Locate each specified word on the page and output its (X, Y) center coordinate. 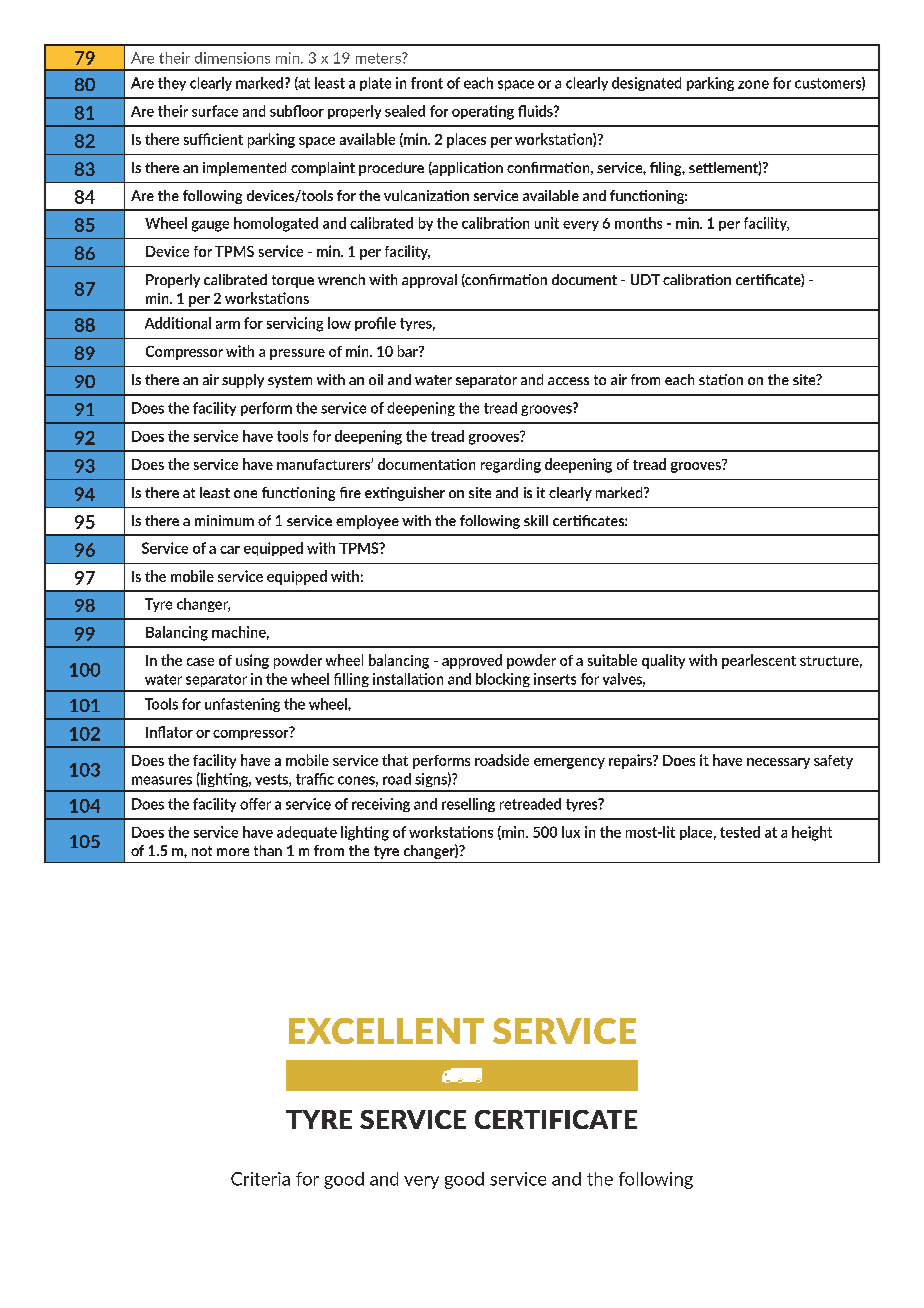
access (568, 381)
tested (740, 832)
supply (243, 381)
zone (753, 84)
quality (663, 661)
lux (571, 832)
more (233, 852)
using (252, 661)
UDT (645, 279)
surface (215, 111)
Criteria (260, 1179)
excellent (386, 1031)
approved (472, 661)
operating (483, 112)
